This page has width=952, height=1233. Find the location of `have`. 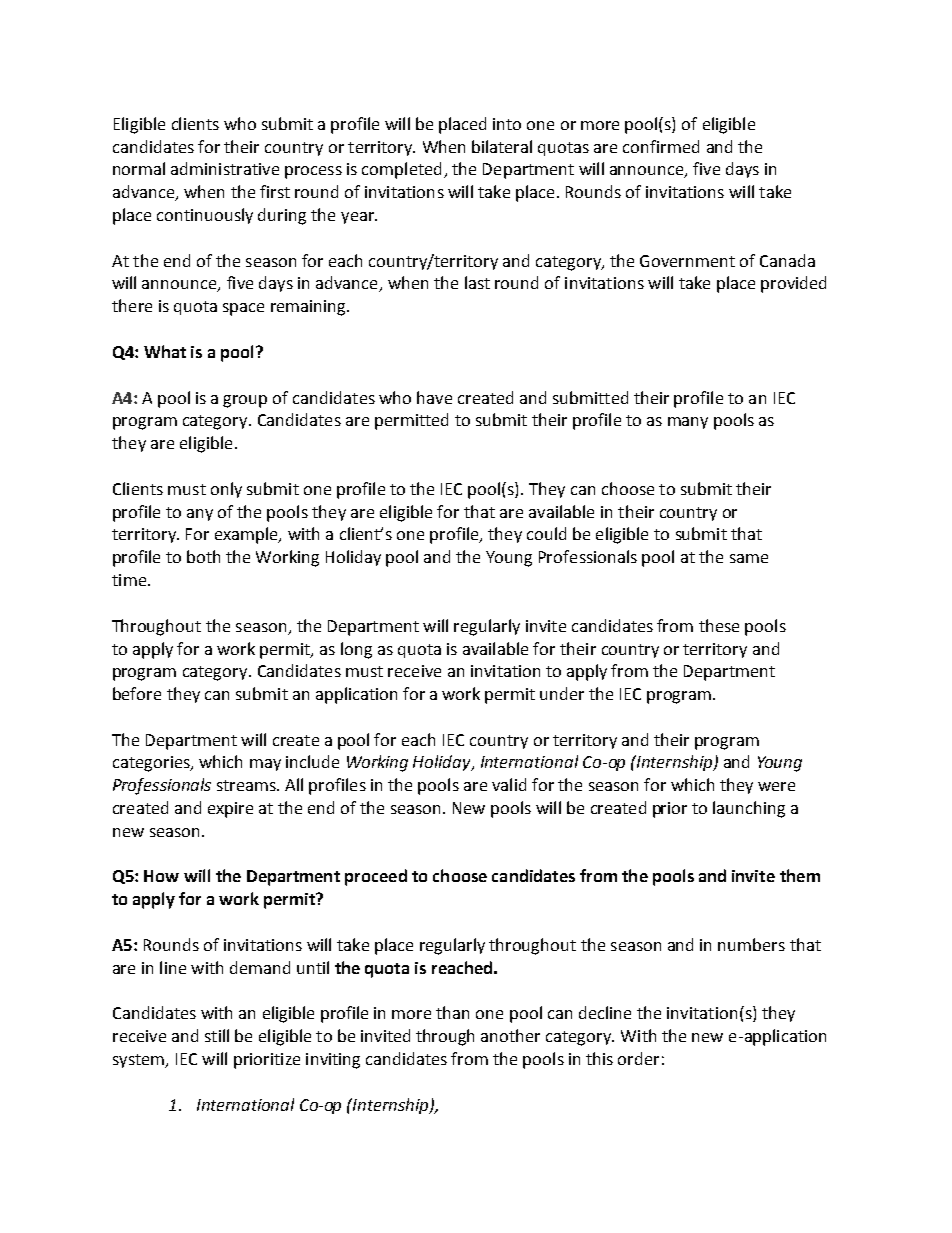

have is located at coordinates (434, 397).
